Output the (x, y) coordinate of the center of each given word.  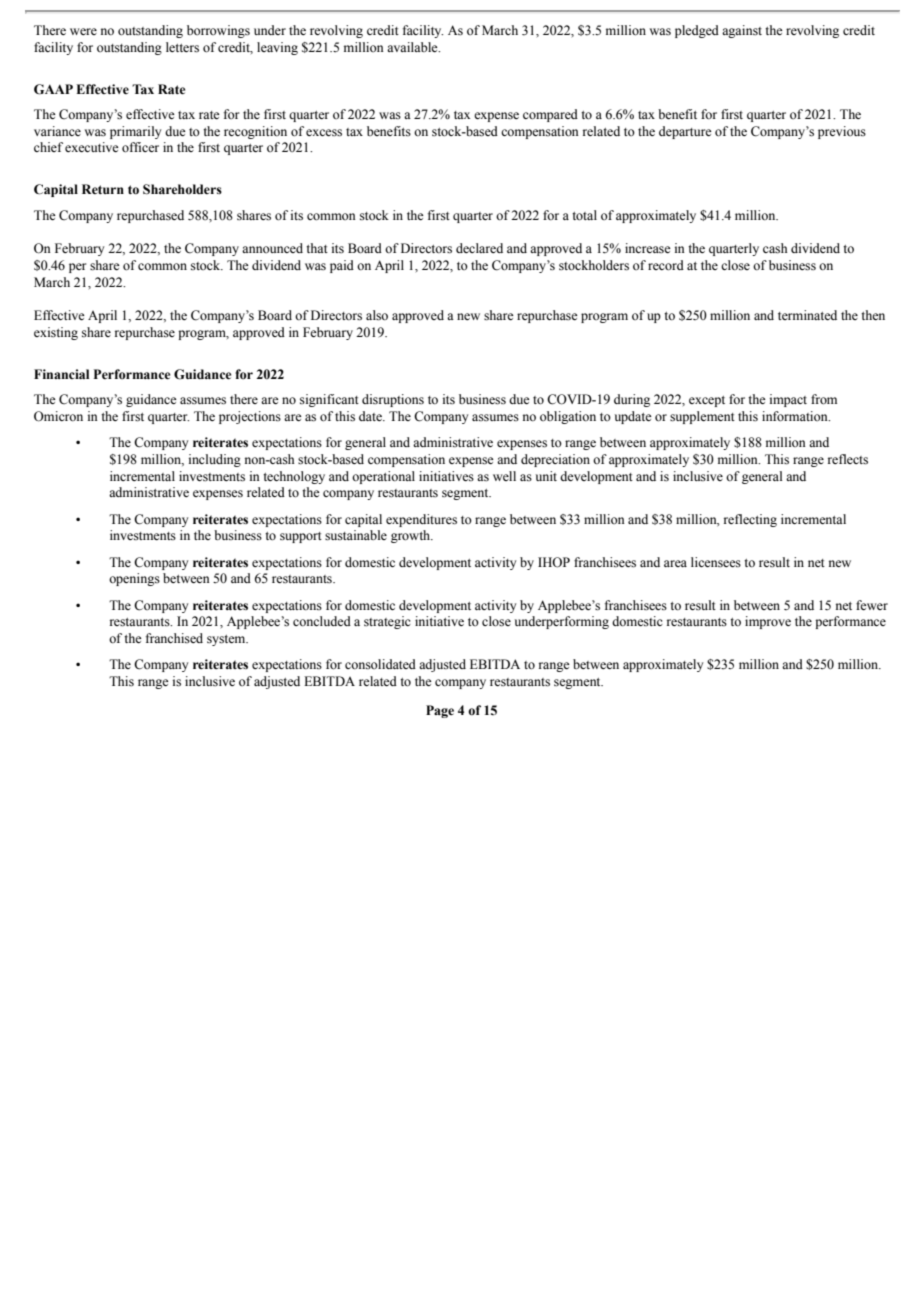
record (666, 265)
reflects (848, 459)
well (504, 476)
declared (479, 248)
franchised (174, 638)
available (413, 47)
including (215, 460)
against (742, 31)
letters (182, 47)
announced (272, 248)
